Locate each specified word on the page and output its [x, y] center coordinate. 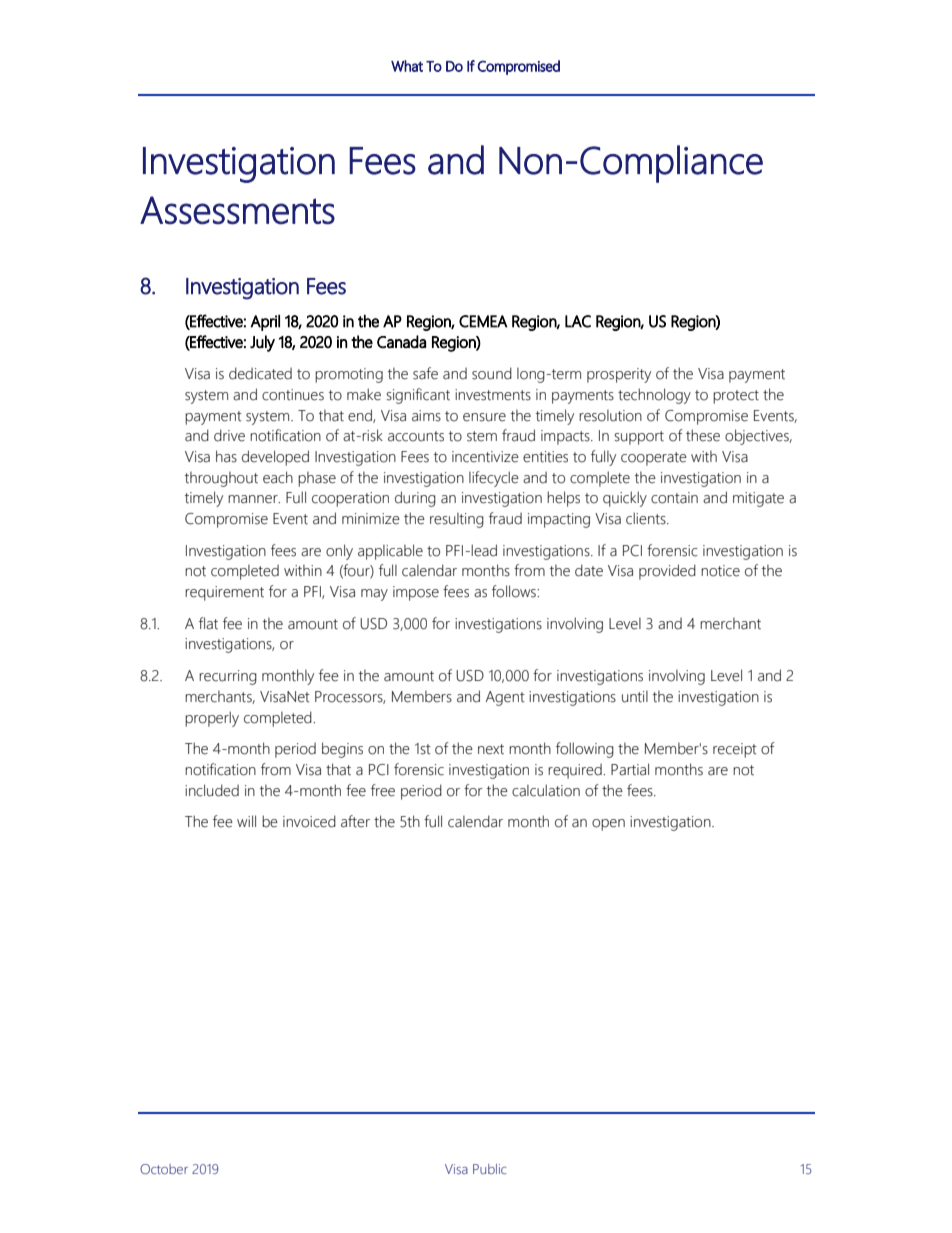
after [355, 821]
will [246, 821]
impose [416, 593]
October [164, 1169]
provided [667, 572]
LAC [578, 321]
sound [492, 373]
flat [208, 623]
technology [654, 396]
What [407, 66]
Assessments [237, 210]
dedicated [260, 373]
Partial [630, 769]
